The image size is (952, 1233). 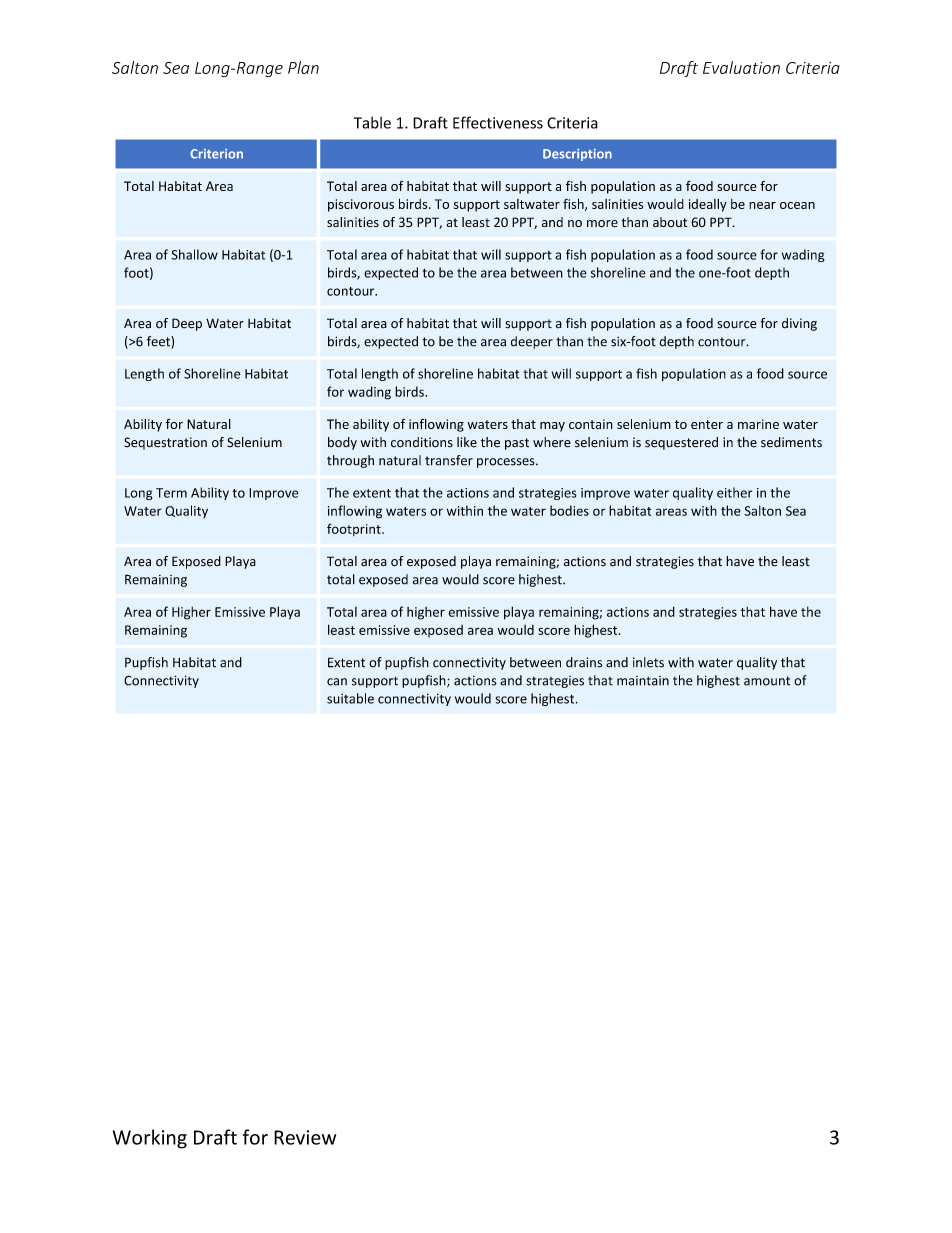 I want to click on amount, so click(x=767, y=681).
